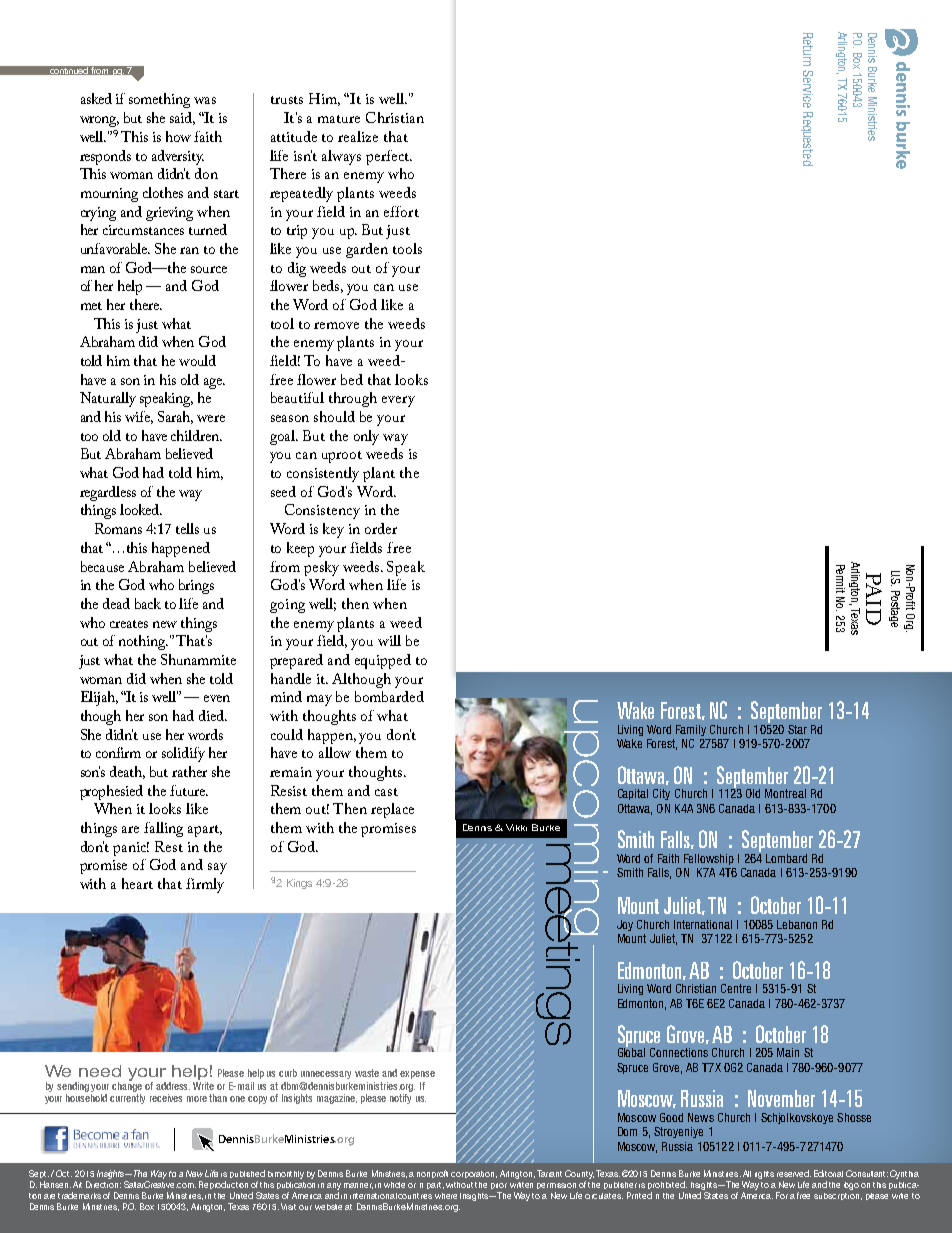 This screenshot has width=952, height=1233. I want to click on Family, so click(691, 730).
